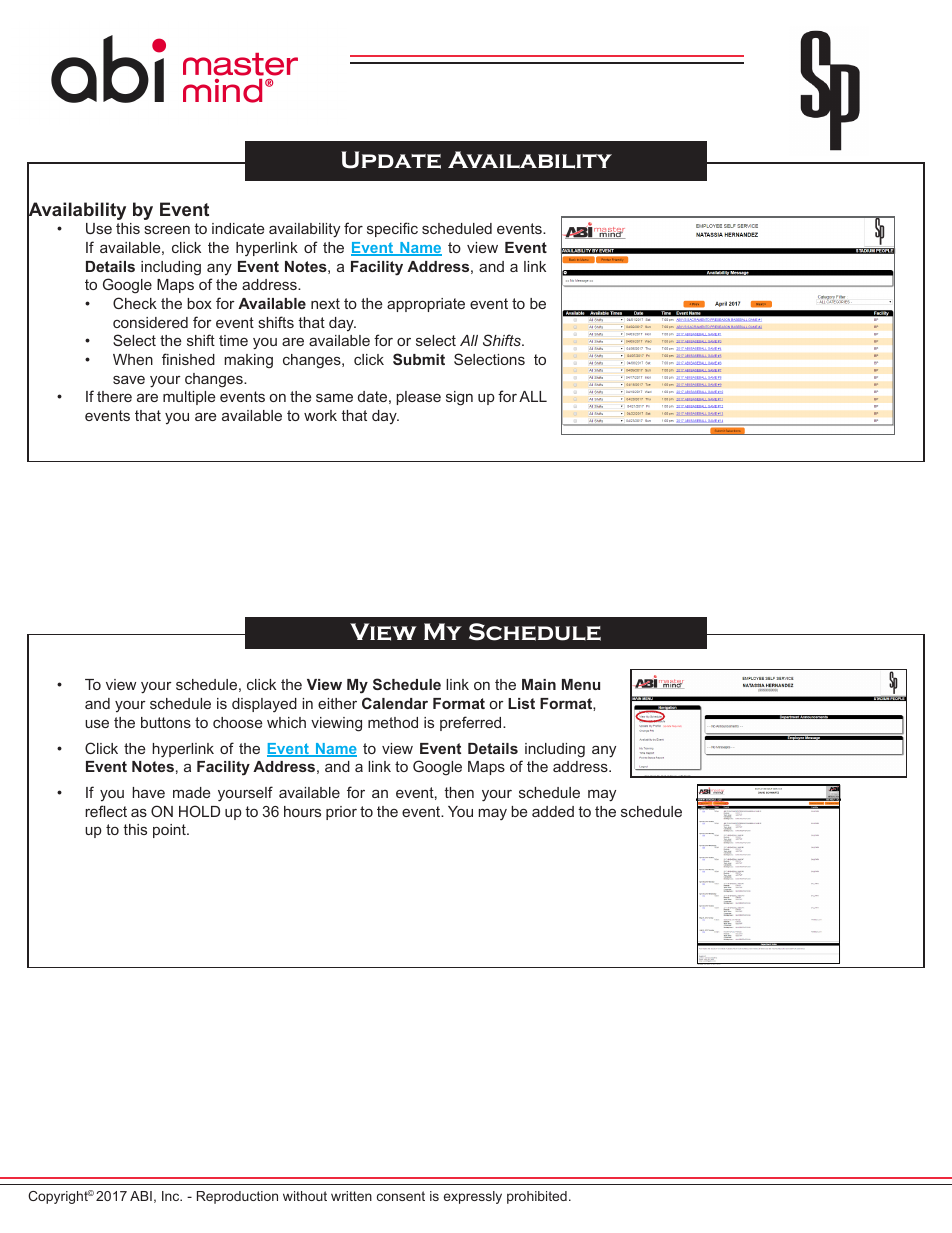 Image resolution: width=952 pixels, height=1233 pixels. I want to click on specific, so click(392, 229).
